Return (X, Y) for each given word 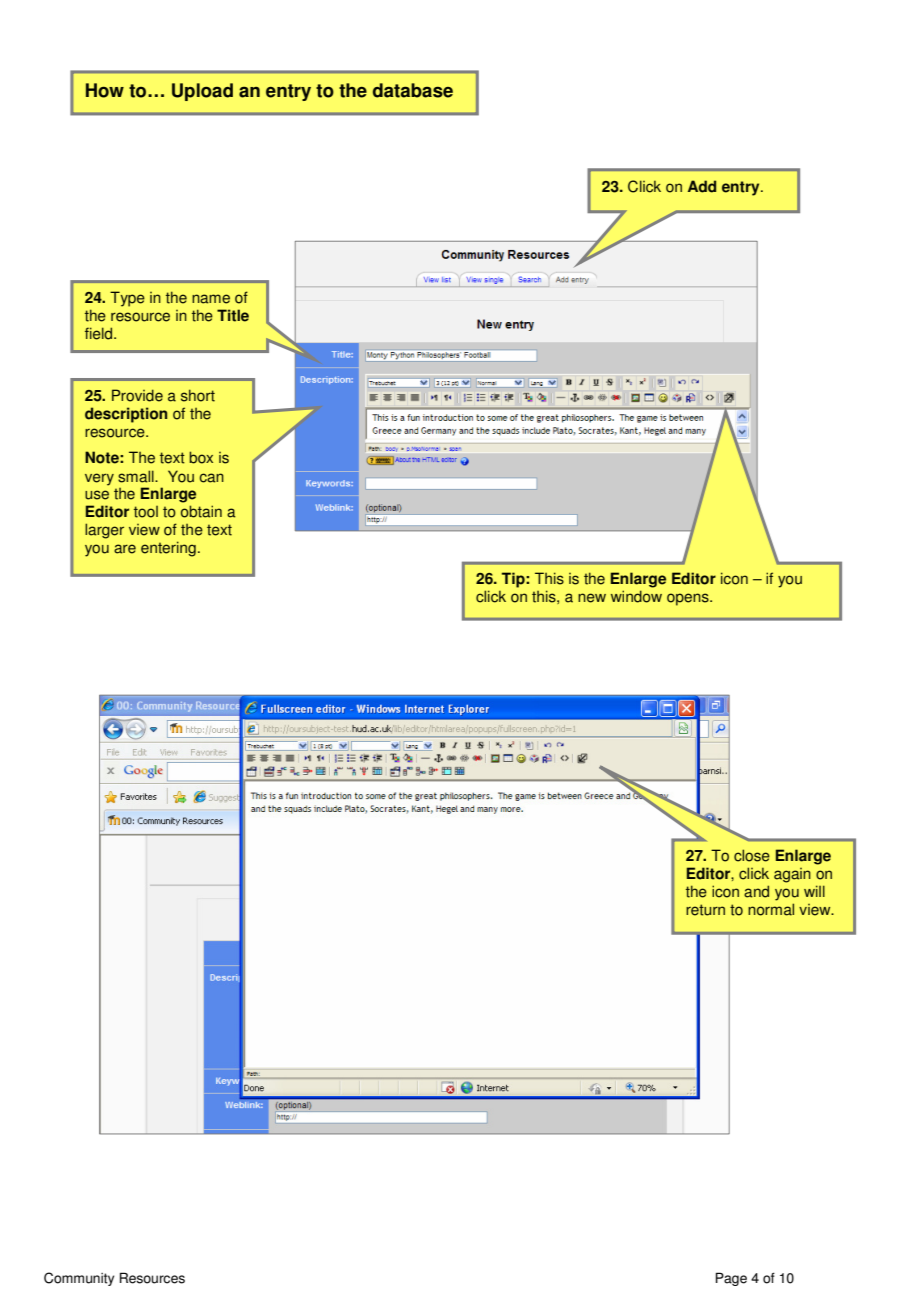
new (592, 598)
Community (79, 1279)
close (752, 855)
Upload (202, 92)
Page (731, 1279)
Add (702, 186)
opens (689, 599)
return (705, 910)
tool (146, 512)
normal (771, 909)
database (413, 90)
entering (168, 549)
